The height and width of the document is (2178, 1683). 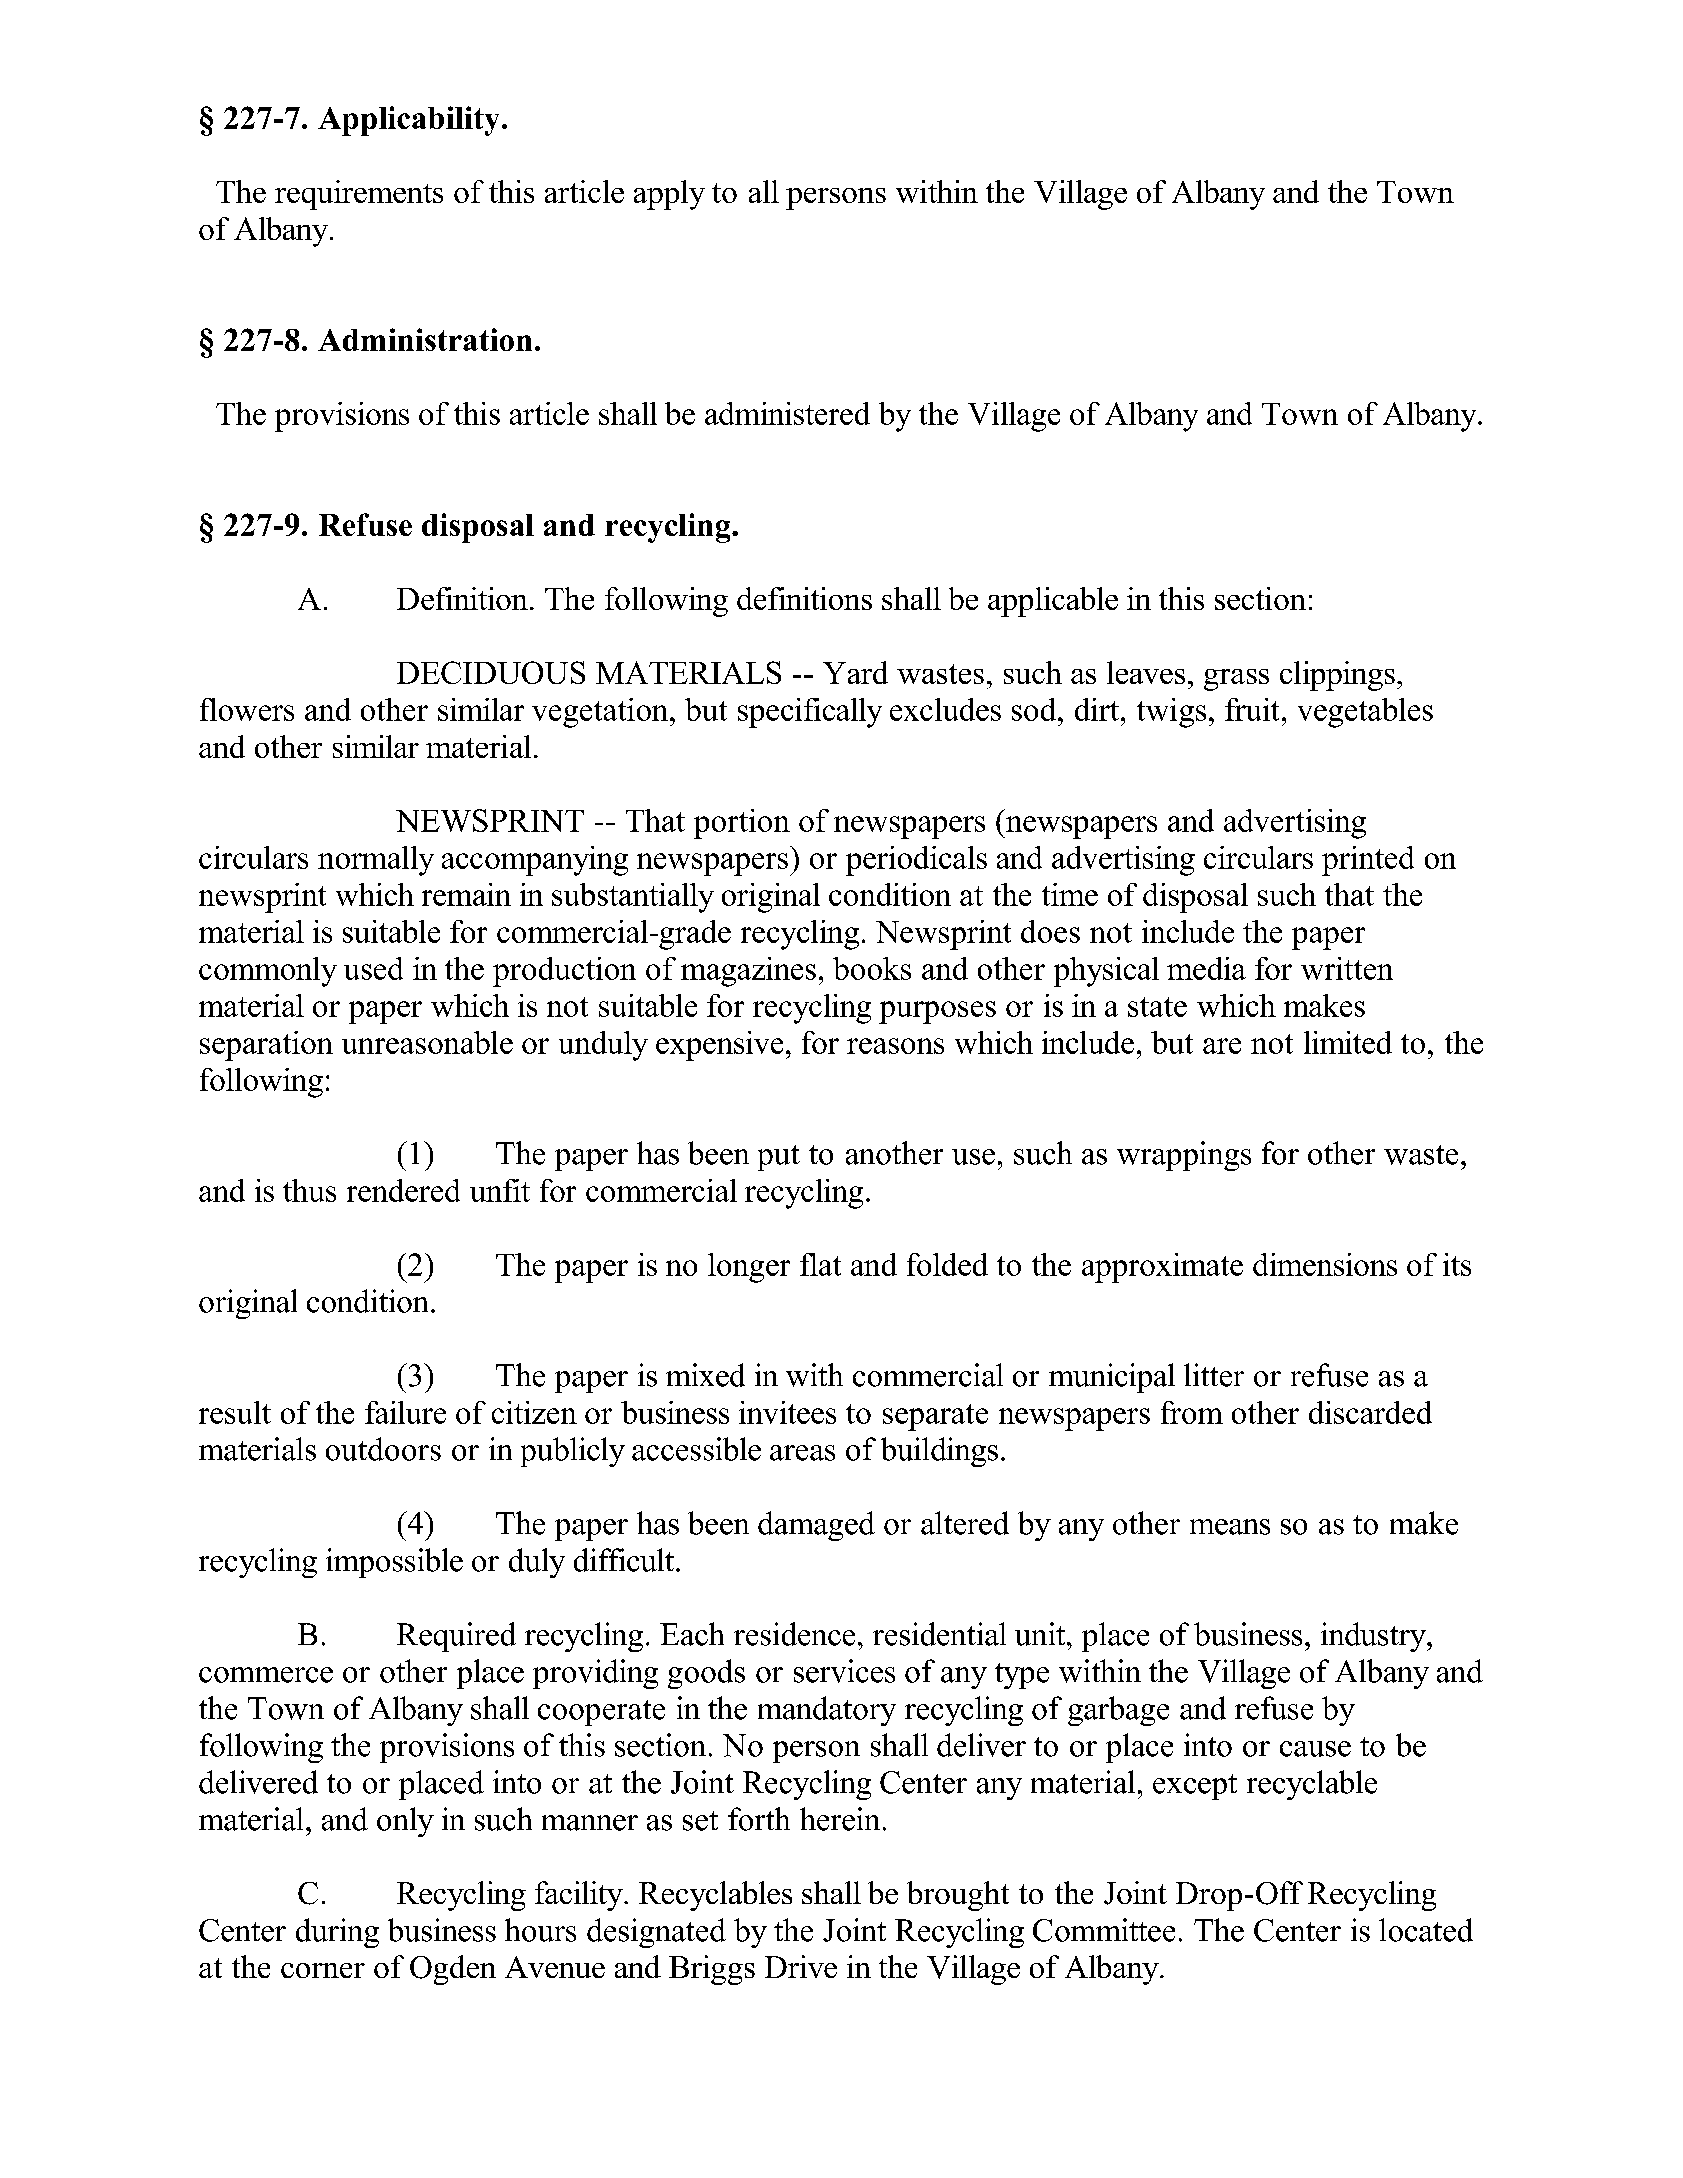 I want to click on requirements, so click(x=359, y=195).
